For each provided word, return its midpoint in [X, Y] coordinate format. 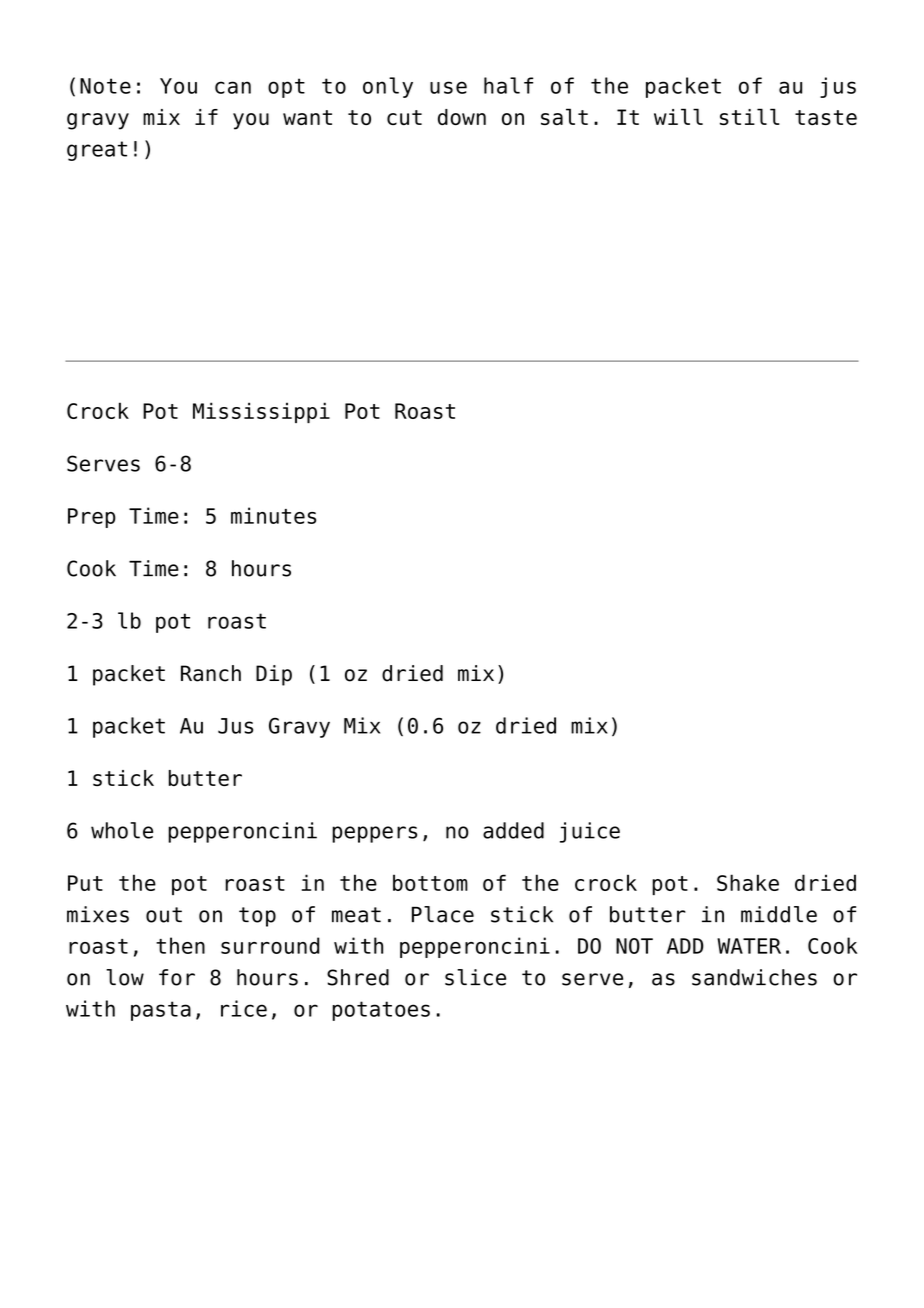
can [233, 87]
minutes [273, 515]
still [750, 116]
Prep [92, 518]
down [462, 117]
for [177, 977]
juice [590, 832]
